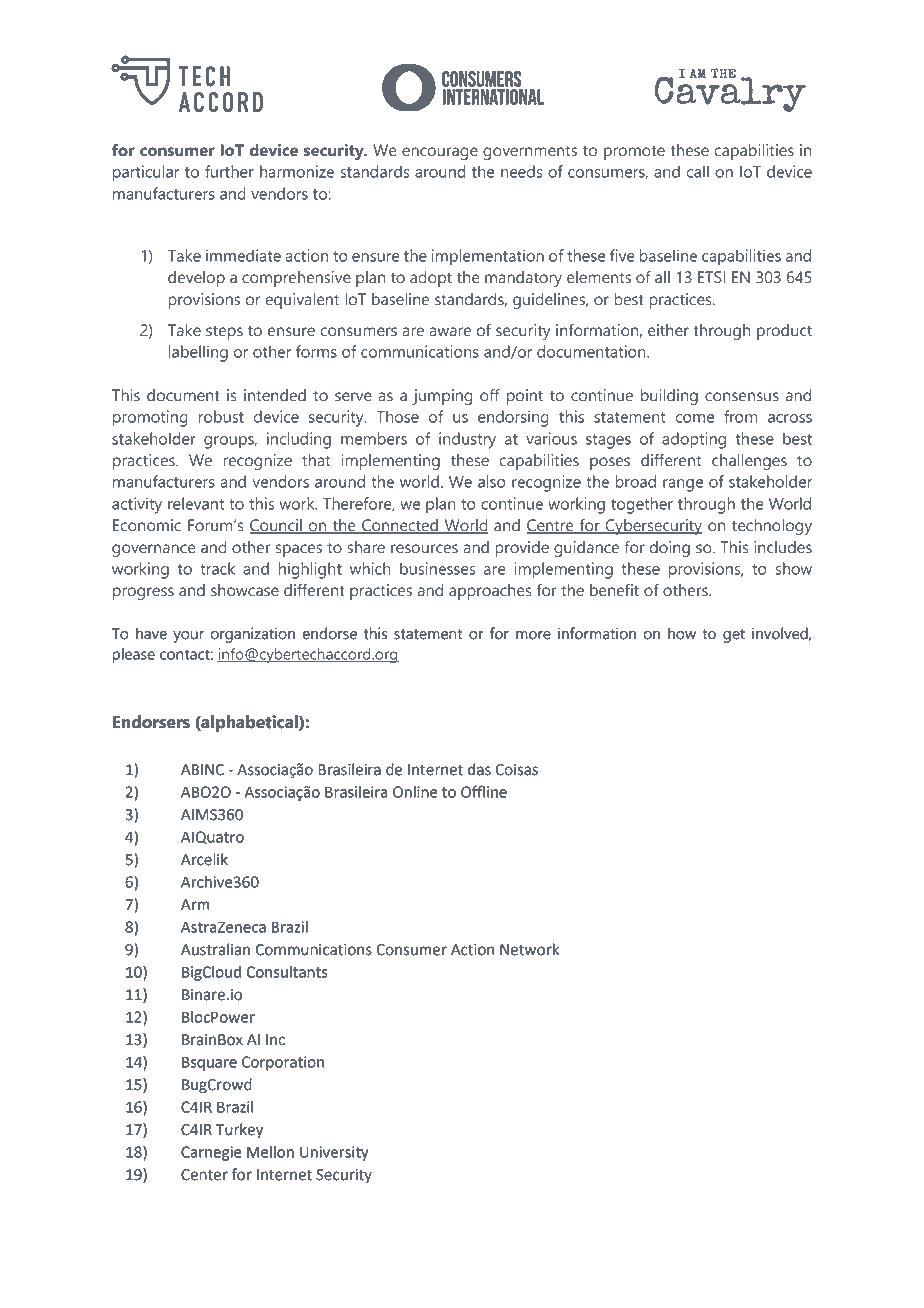  Describe the element at coordinates (211, 1153) in the screenshot. I see `Carnegie` at that location.
